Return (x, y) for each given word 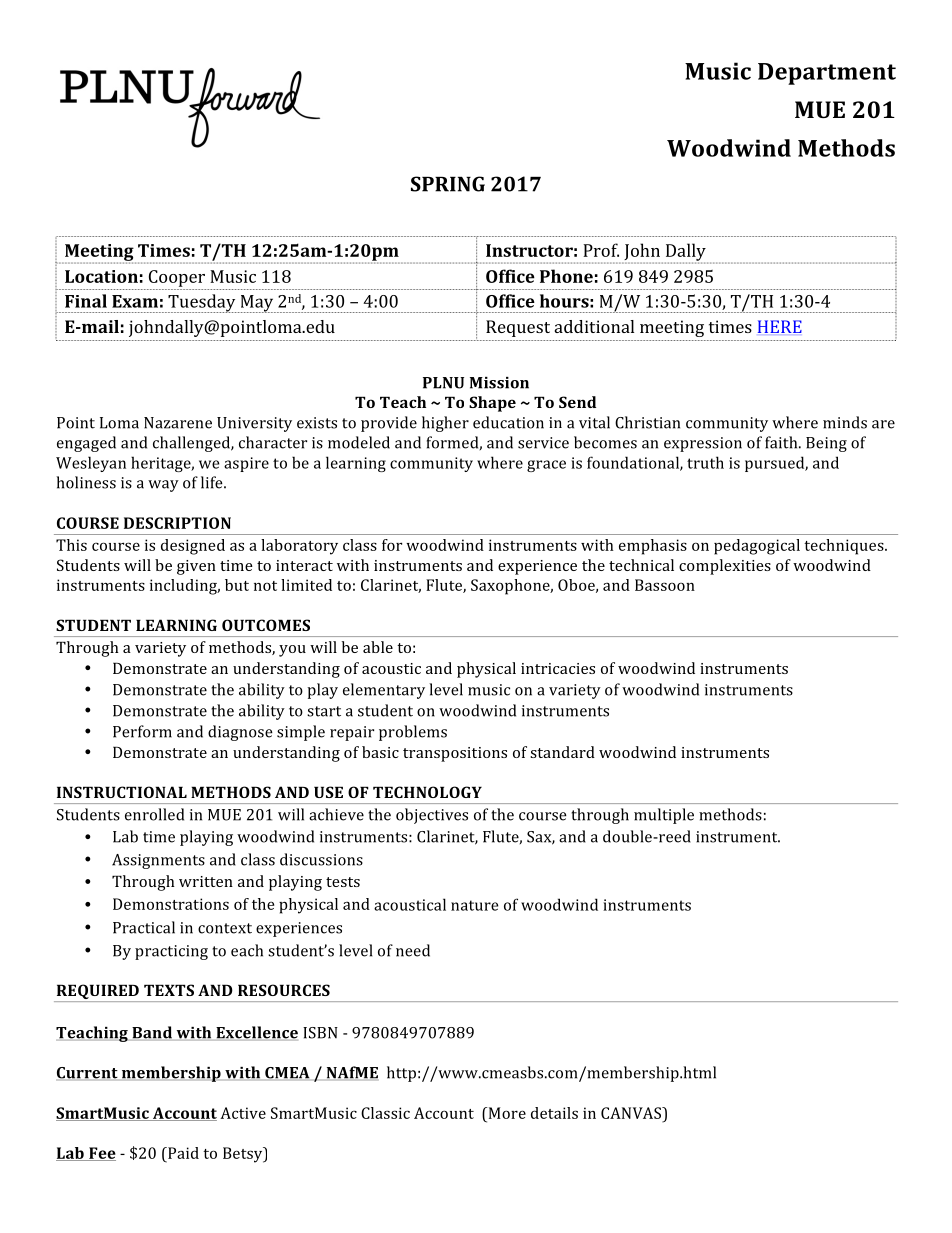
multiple (664, 816)
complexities (725, 567)
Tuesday (202, 303)
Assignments (158, 861)
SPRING (448, 184)
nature (474, 905)
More (506, 1113)
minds (845, 422)
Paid (182, 1153)
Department (827, 74)
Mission (499, 383)
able (378, 647)
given (196, 567)
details (554, 1113)
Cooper (177, 278)
